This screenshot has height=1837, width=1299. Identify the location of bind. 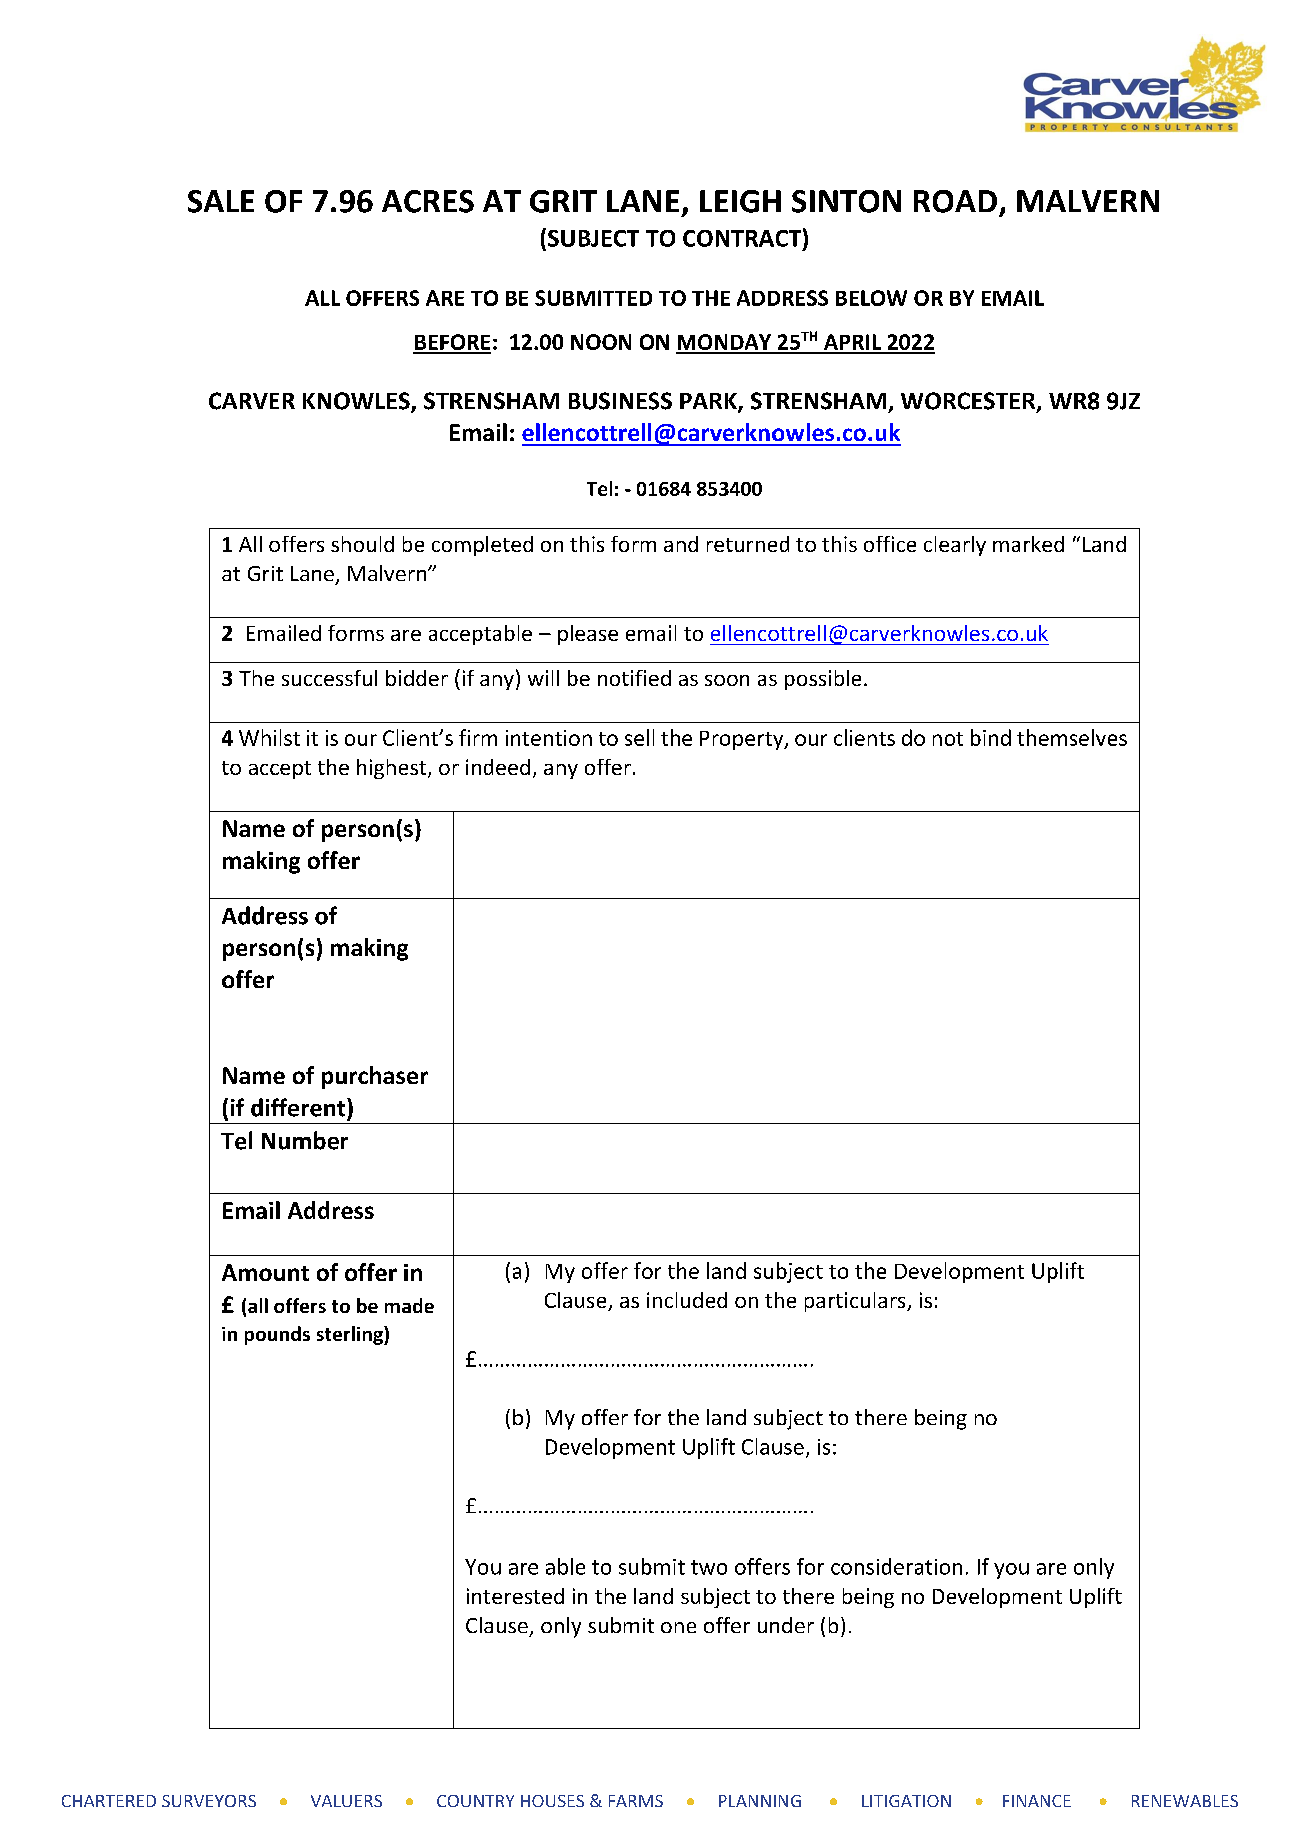
(991, 737).
